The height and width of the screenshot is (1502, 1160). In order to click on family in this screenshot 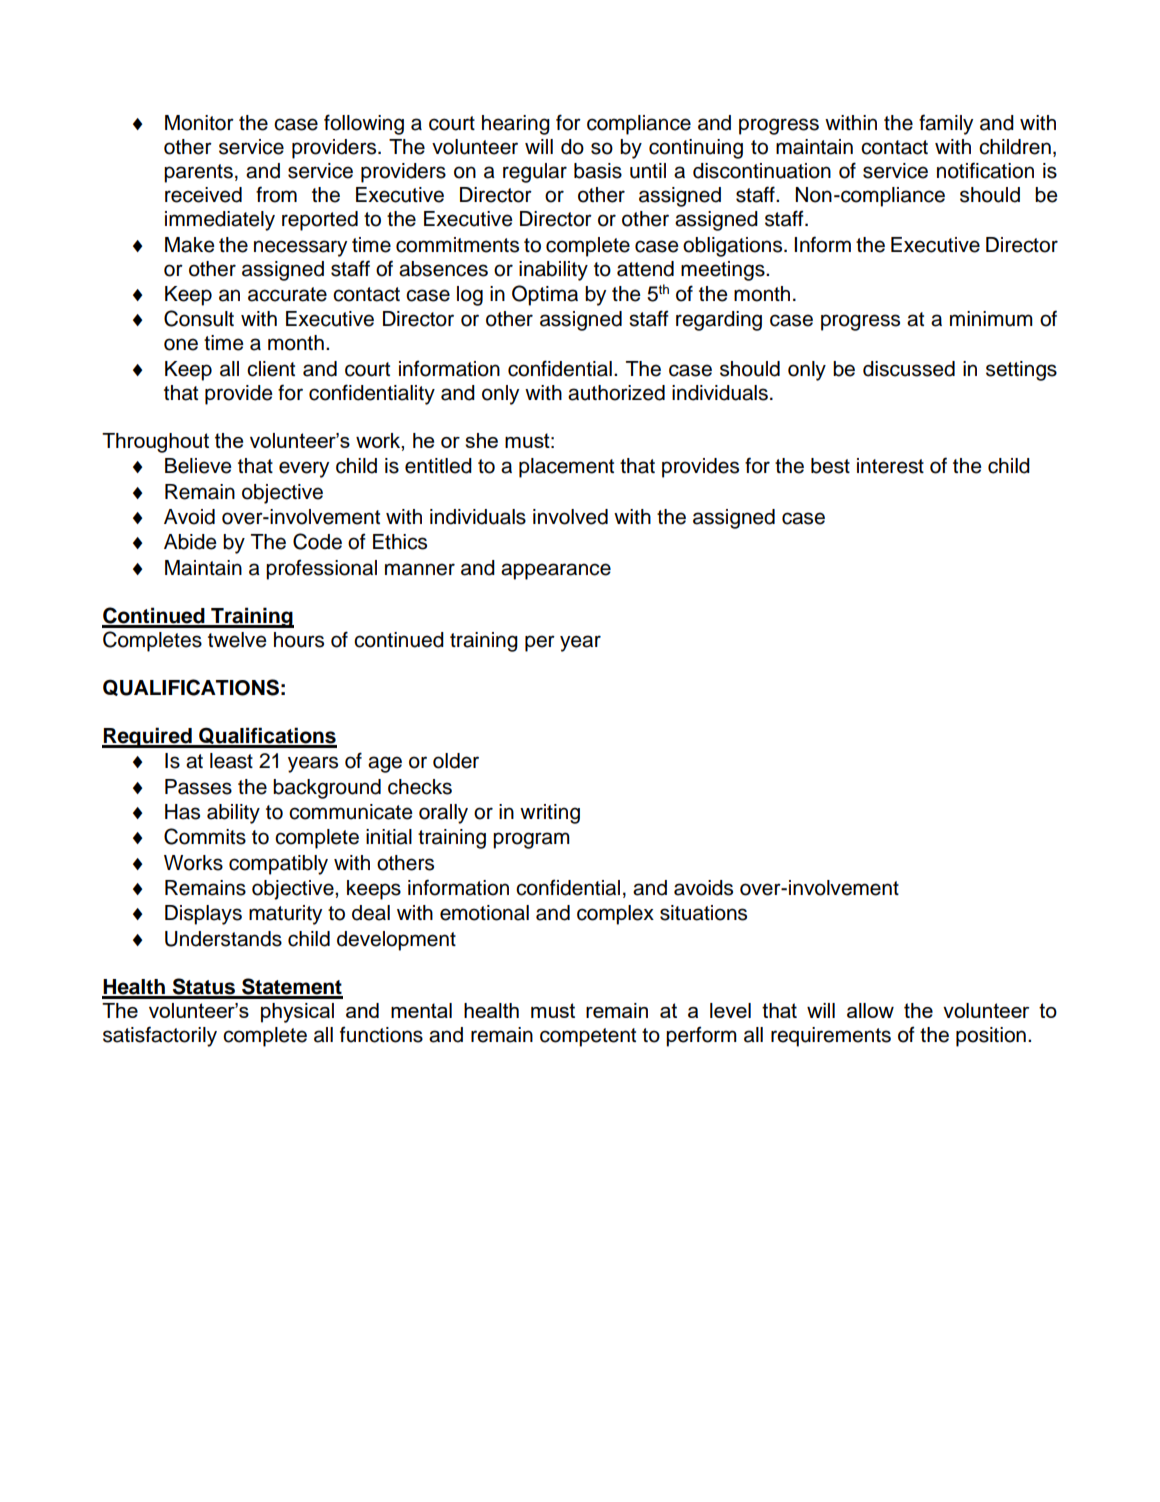, I will do `click(946, 124)`.
